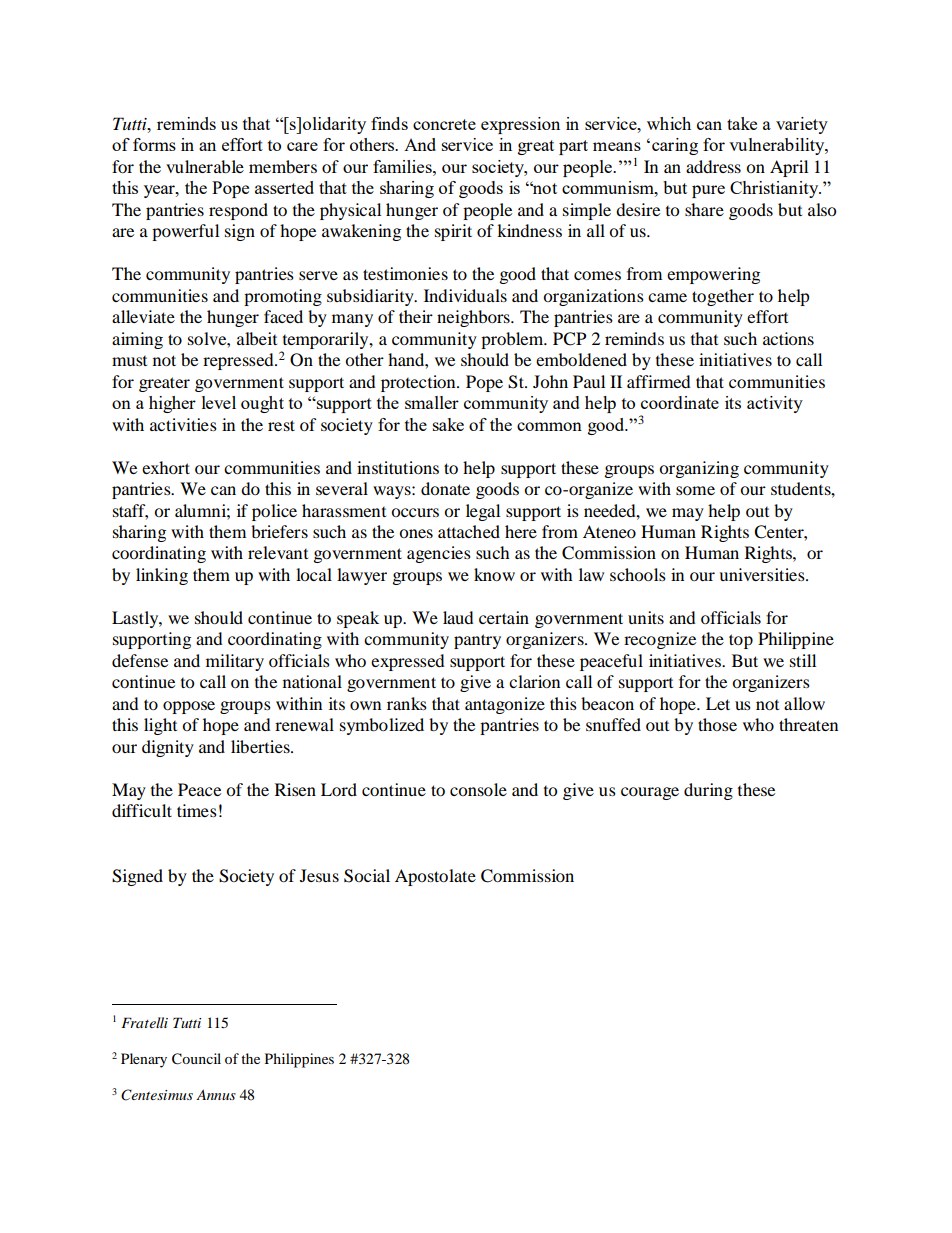 The height and width of the document is (1233, 952). What do you see at coordinates (708, 791) in the document?
I see `during` at bounding box center [708, 791].
